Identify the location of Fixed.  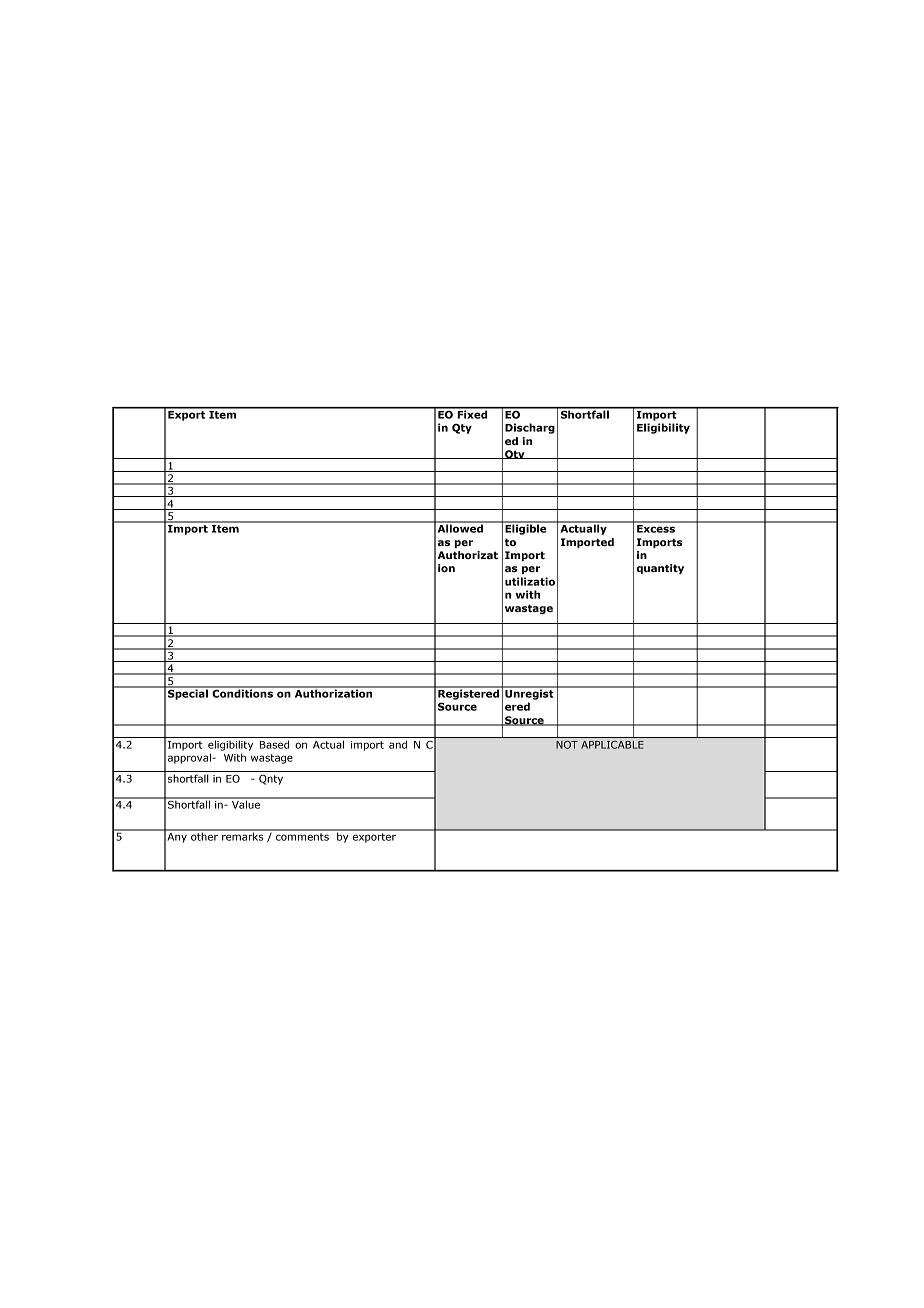
(472, 413).
